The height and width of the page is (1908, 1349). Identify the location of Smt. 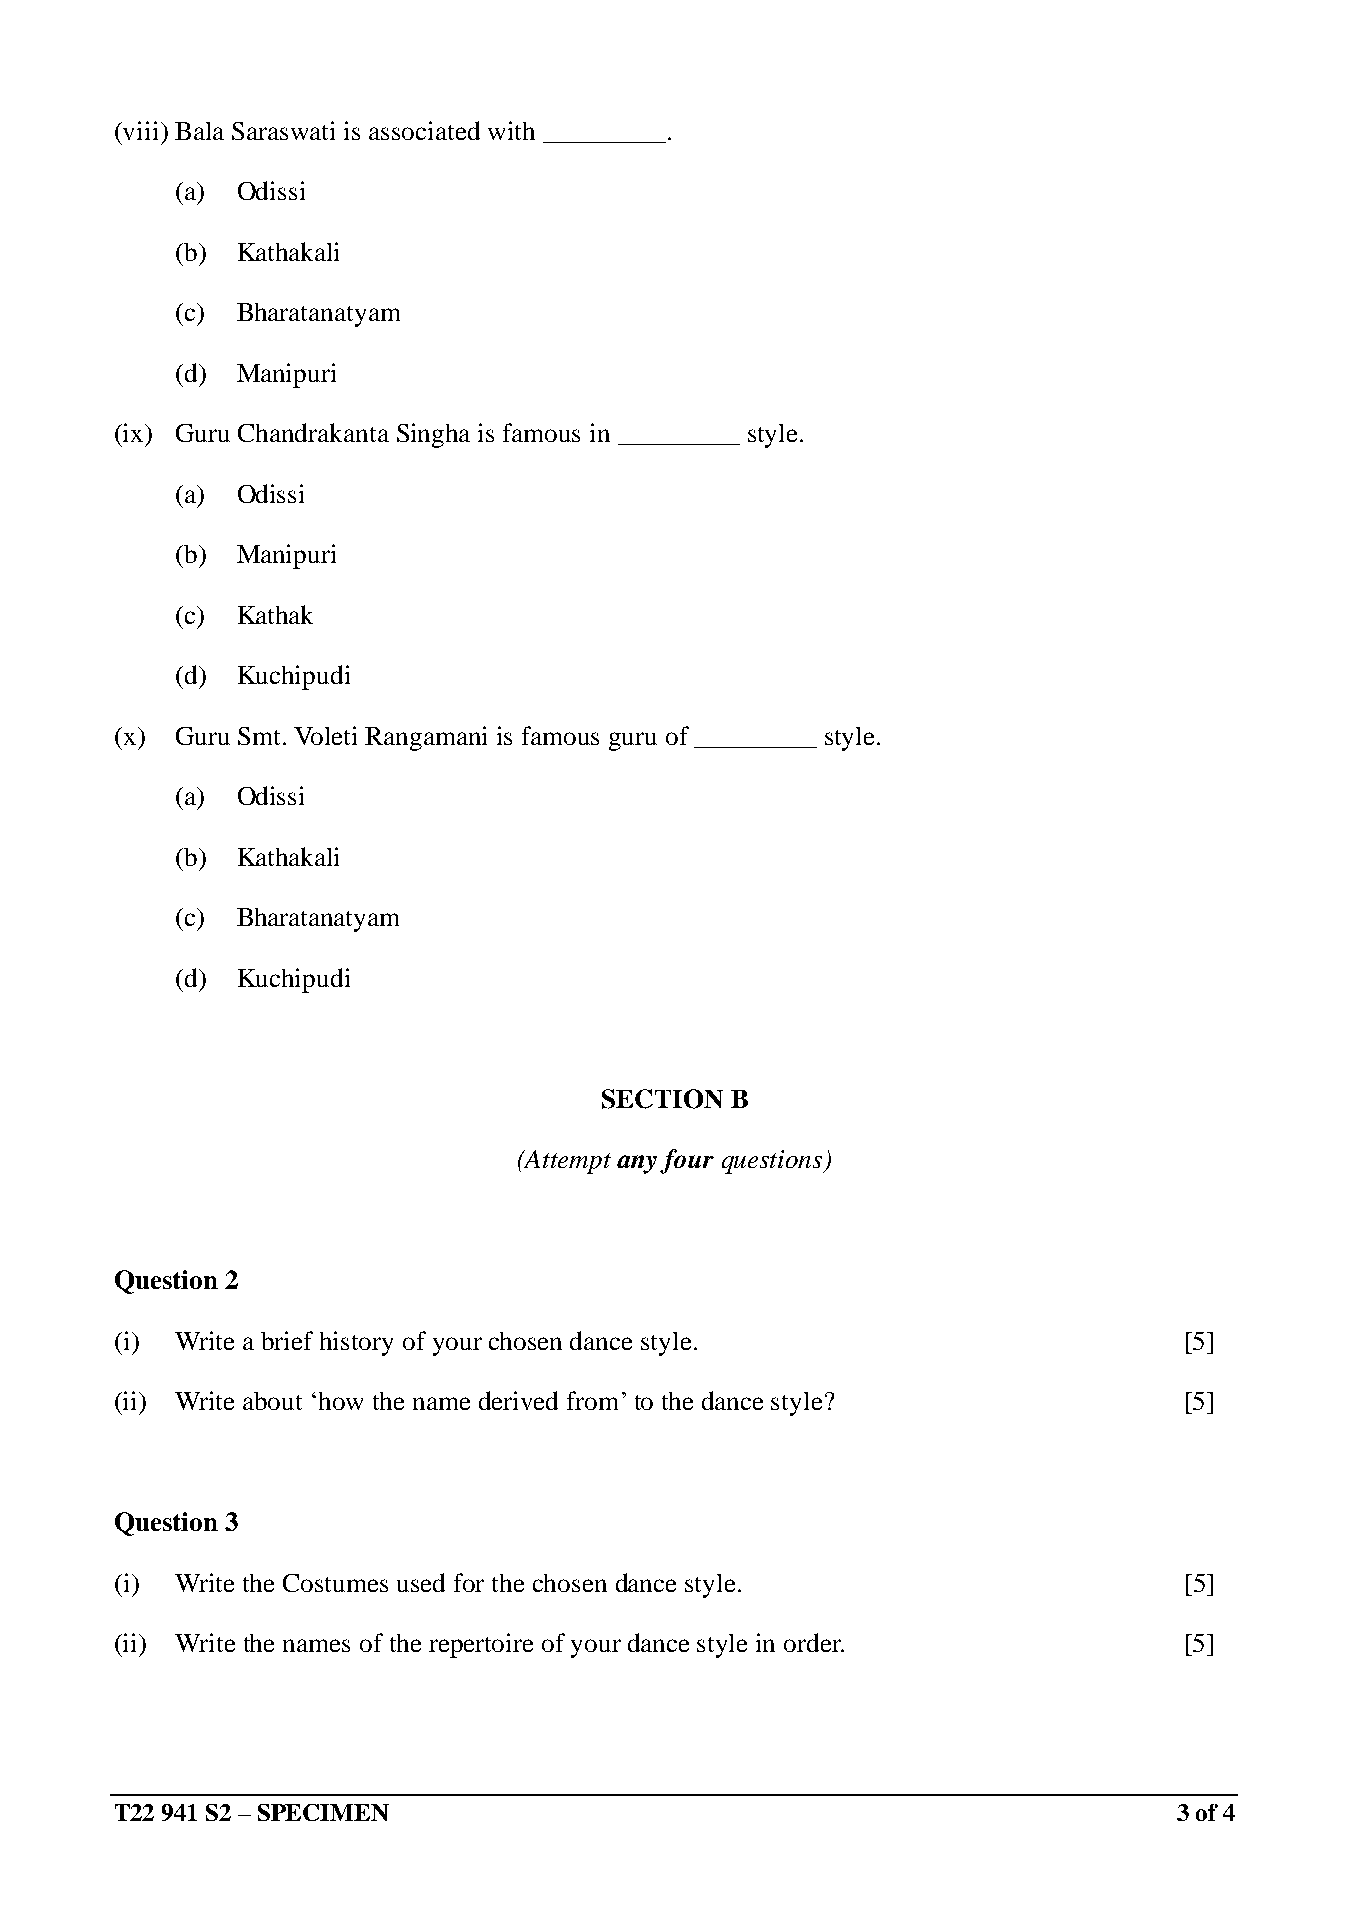
(261, 736).
